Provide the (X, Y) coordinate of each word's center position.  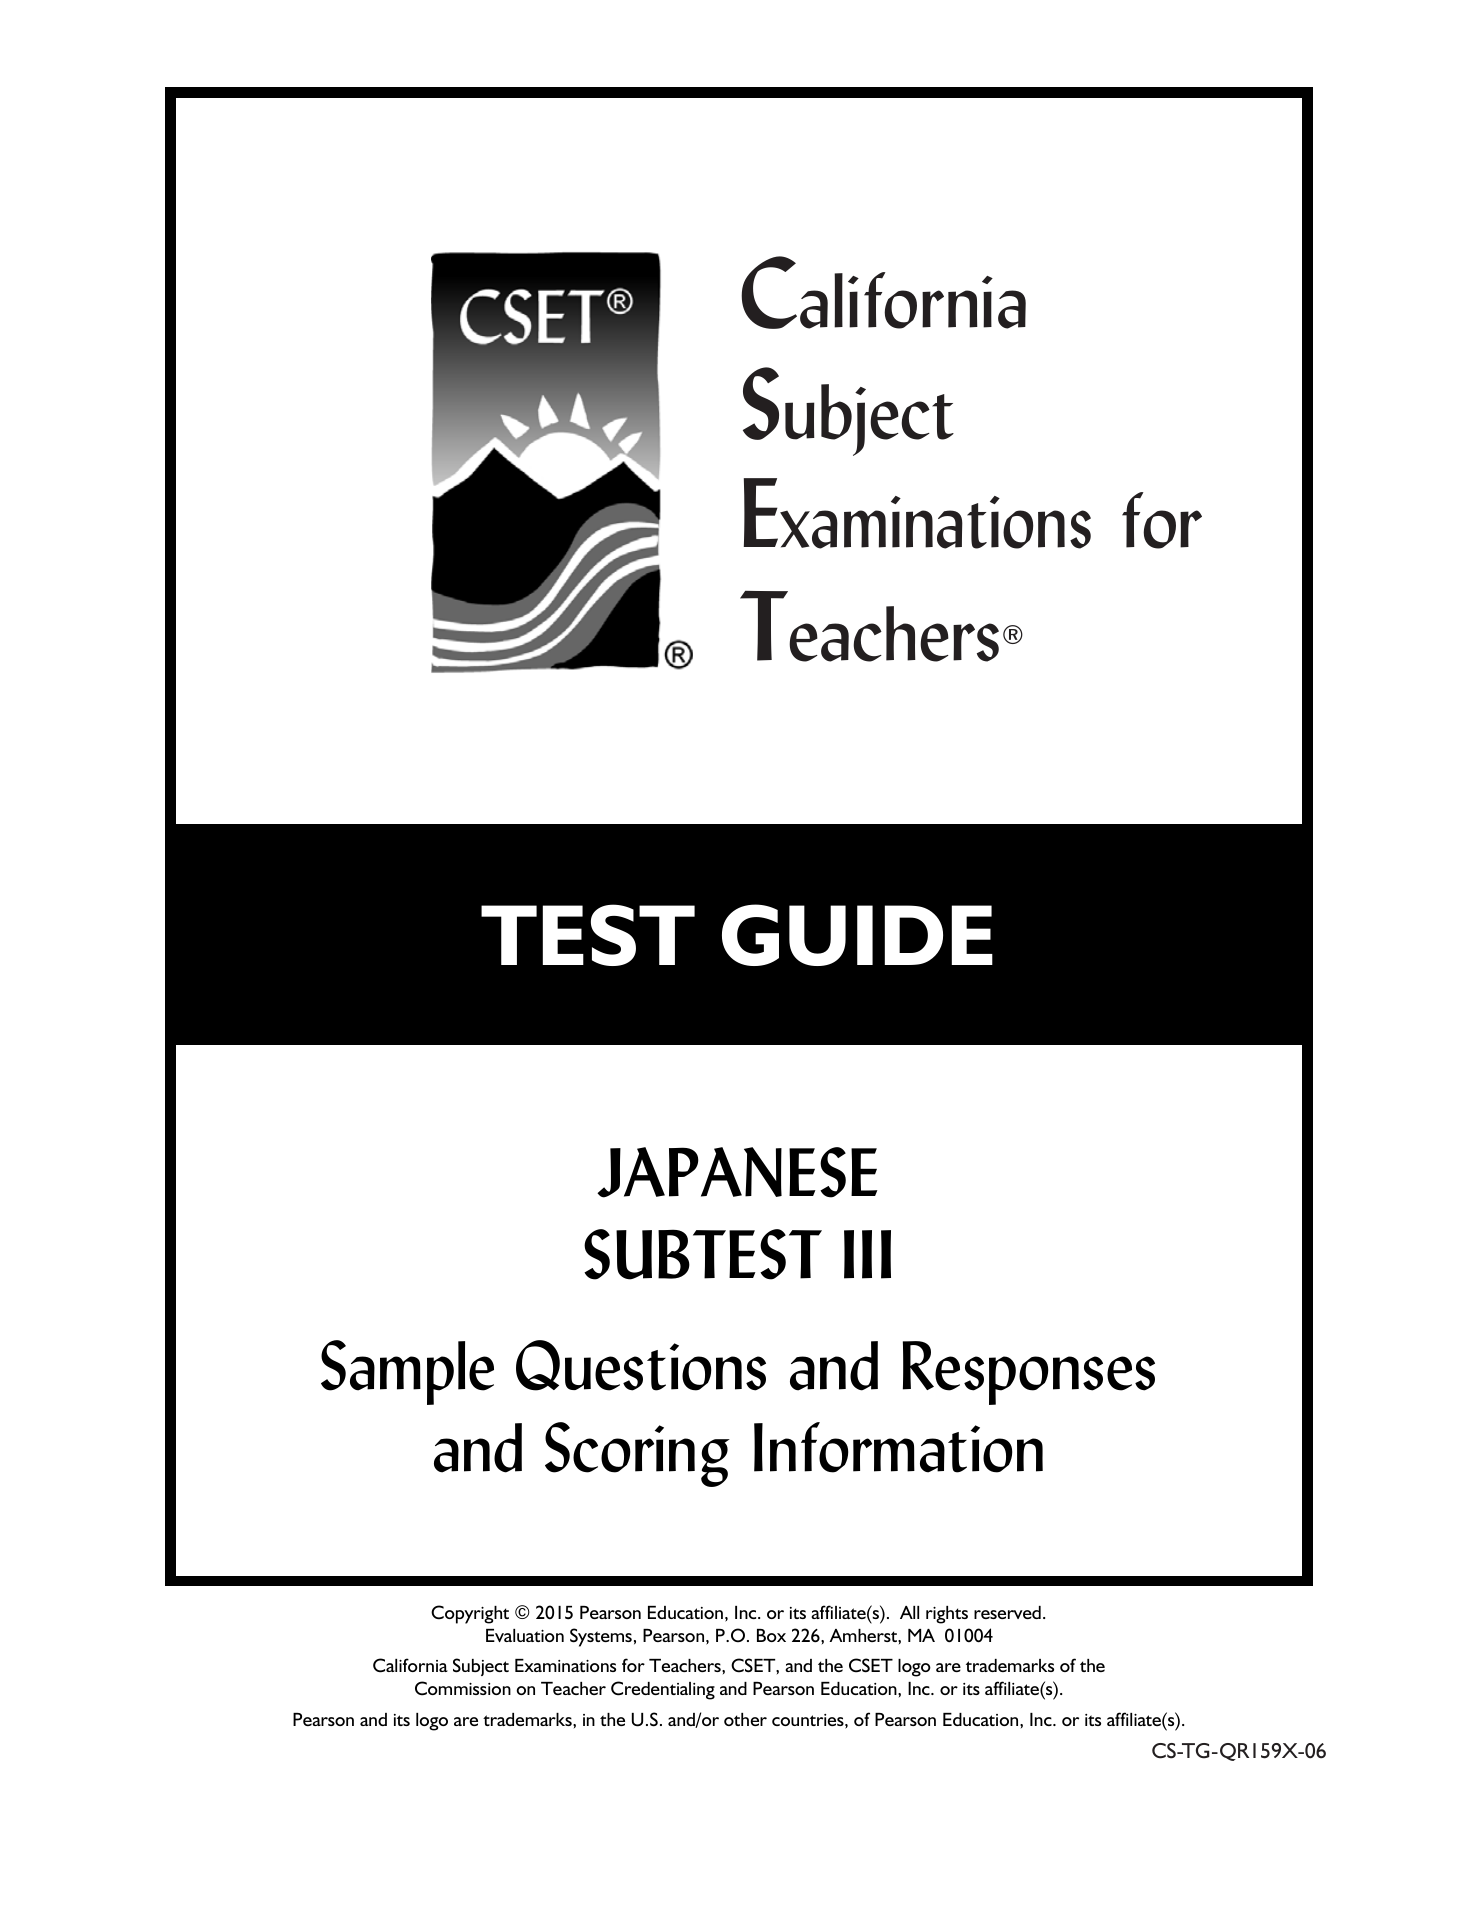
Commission (463, 1688)
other (745, 1719)
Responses (1029, 1373)
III (867, 1254)
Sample (407, 1372)
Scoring (637, 1454)
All (909, 1612)
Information (898, 1447)
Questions (641, 1365)
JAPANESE (737, 1172)
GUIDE (857, 935)
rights (947, 1615)
